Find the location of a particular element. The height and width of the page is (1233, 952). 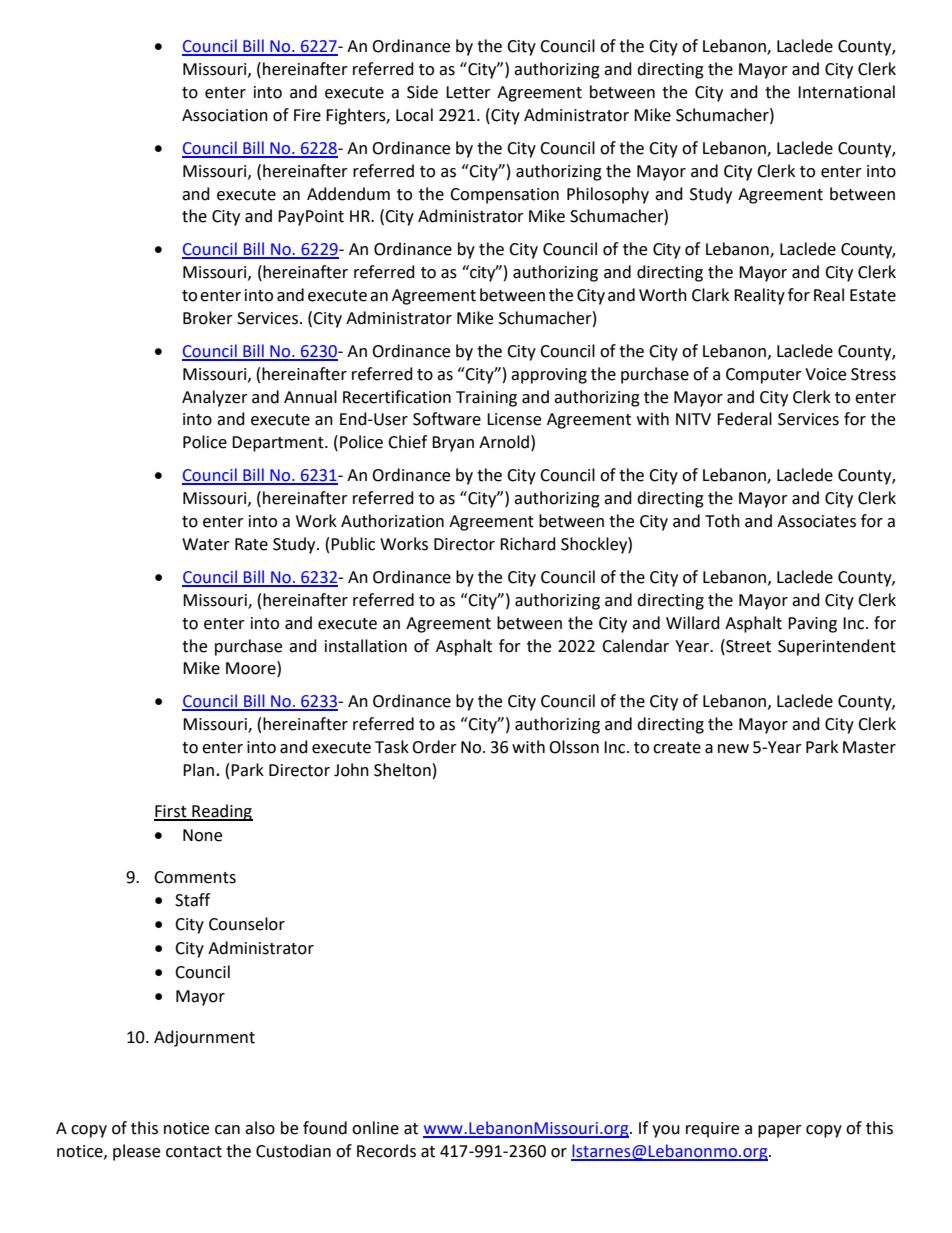

Olsson is located at coordinates (574, 747).
